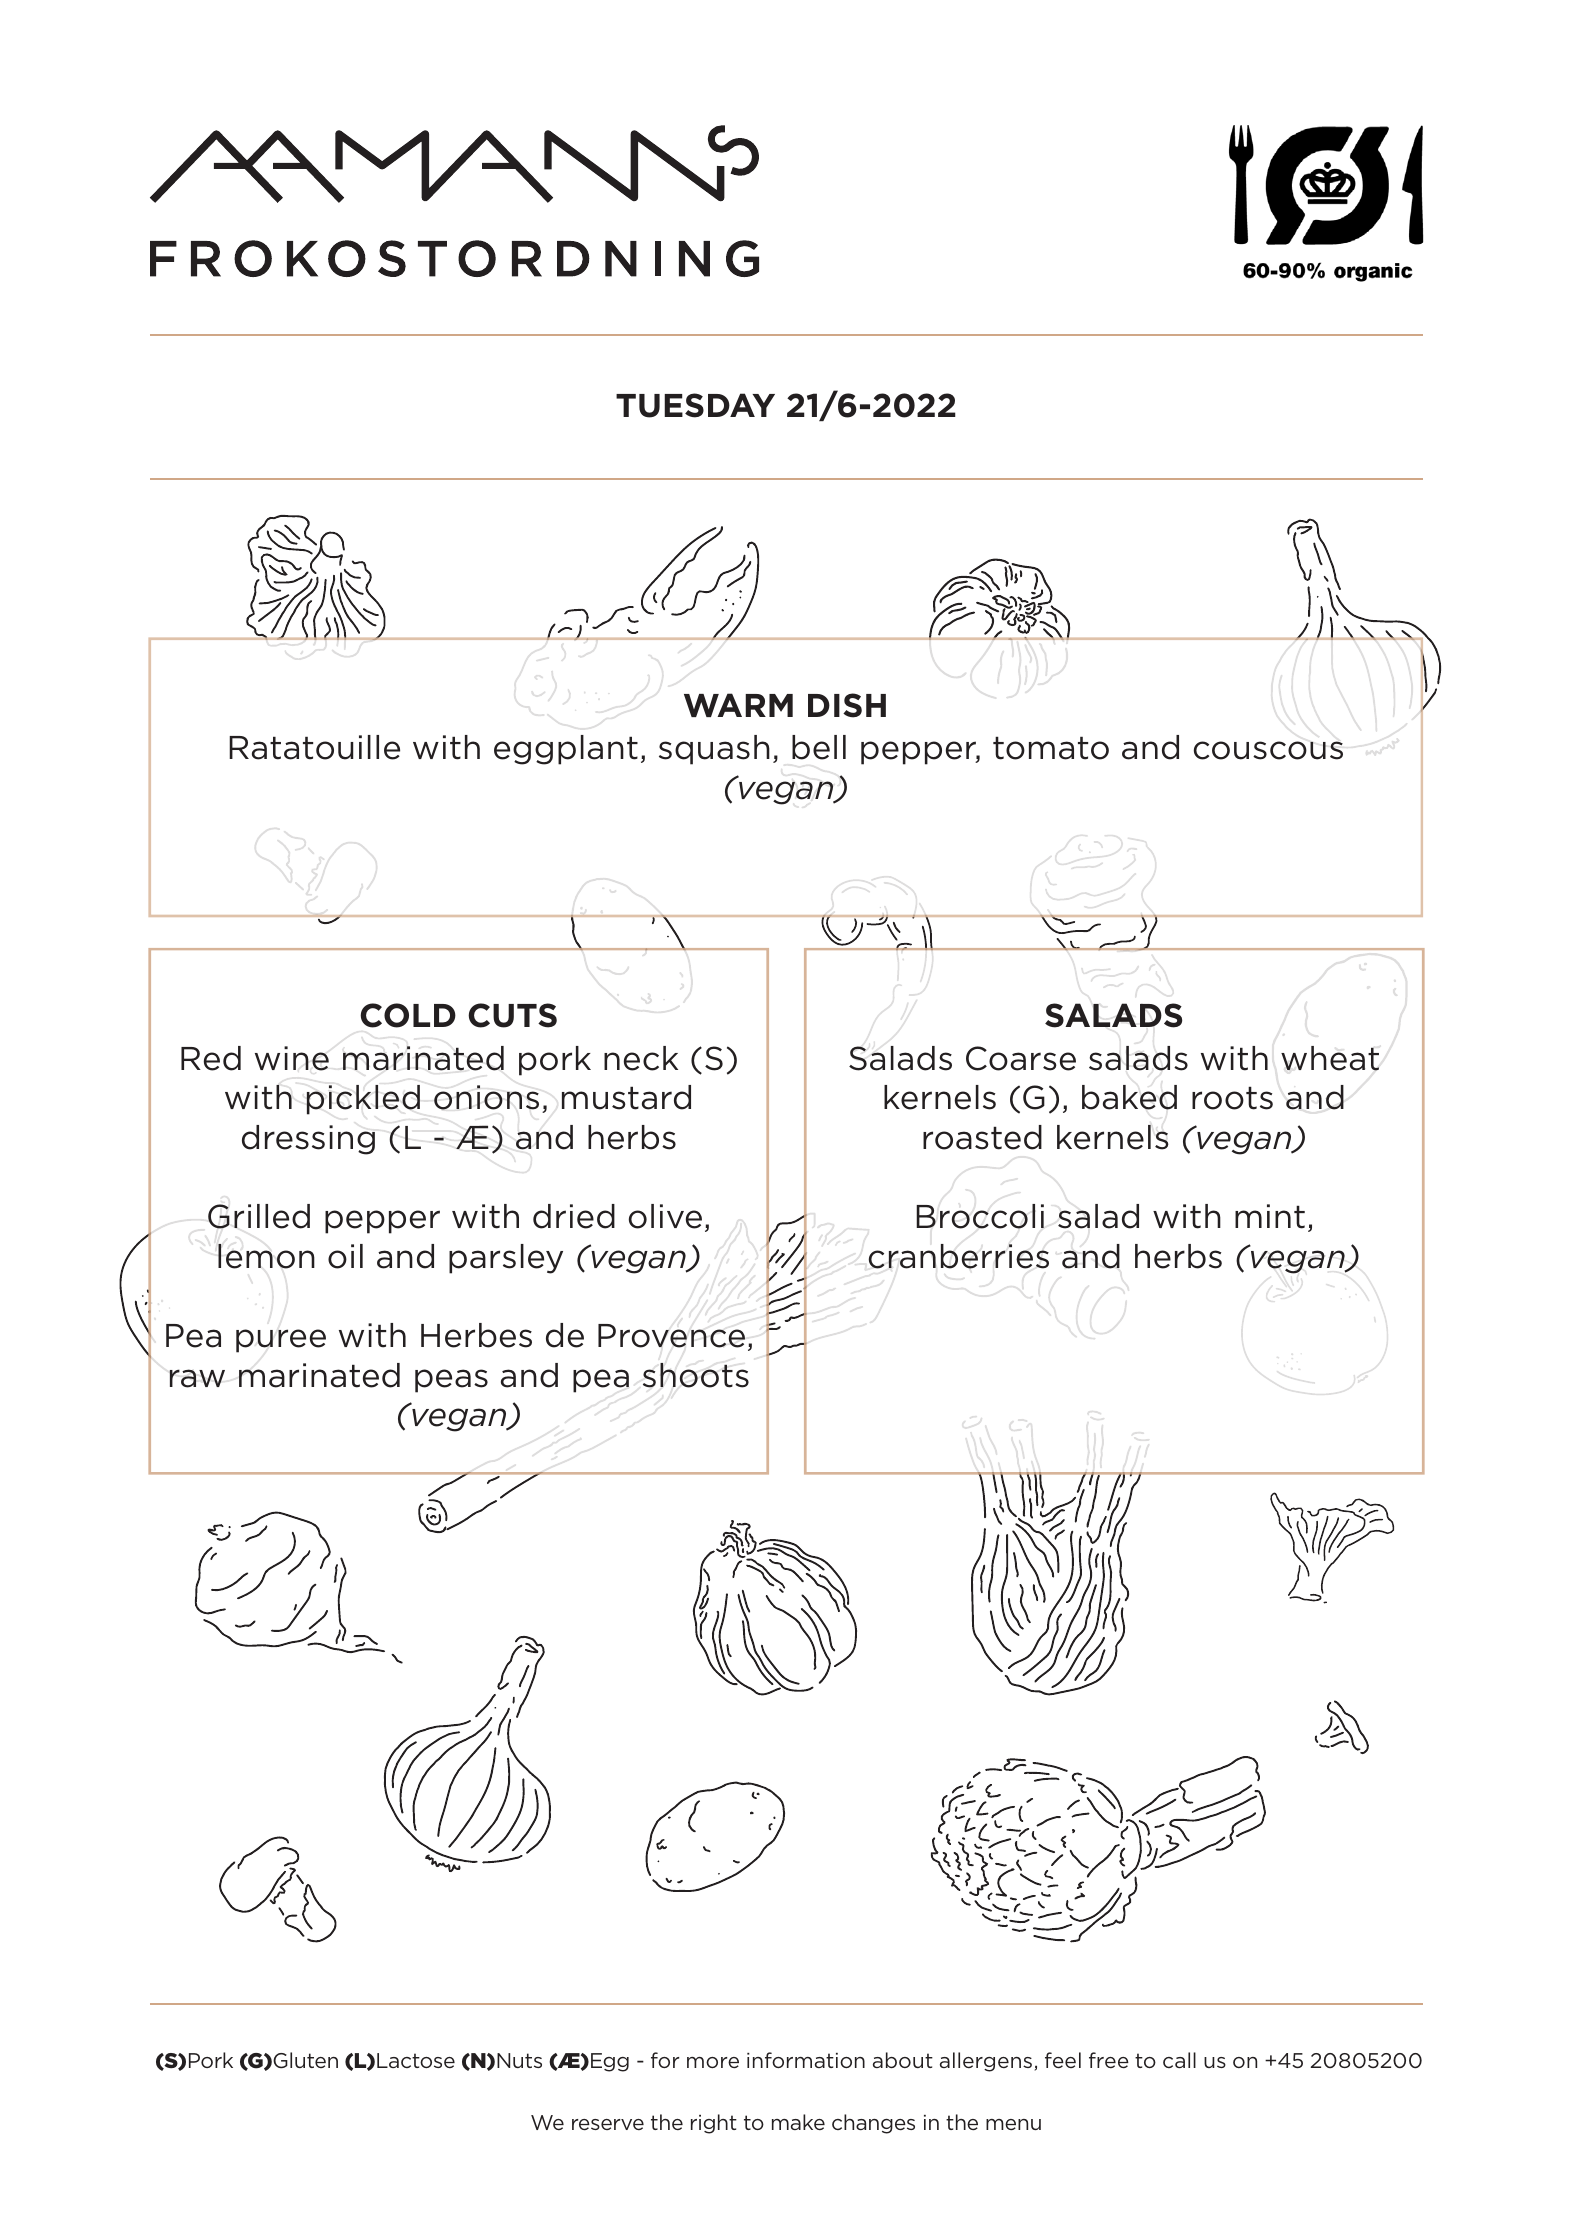 This screenshot has width=1573, height=2224. Describe the element at coordinates (608, 2124) in the screenshot. I see `reserve` at that location.
